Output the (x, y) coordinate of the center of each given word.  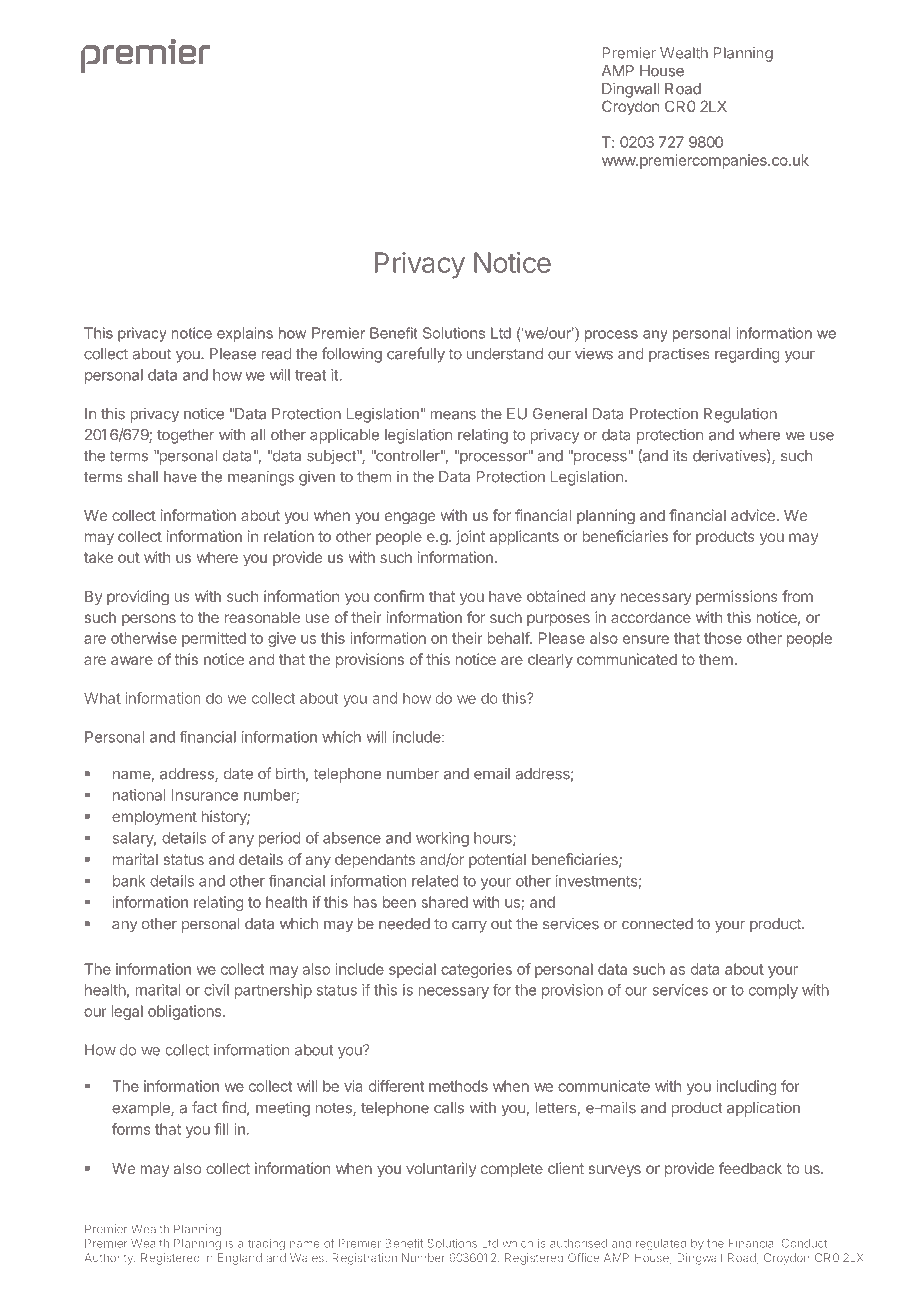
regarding (747, 355)
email (492, 774)
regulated (661, 1244)
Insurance (204, 795)
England (240, 1259)
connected (657, 924)
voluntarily (441, 1169)
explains (245, 334)
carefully (416, 355)
